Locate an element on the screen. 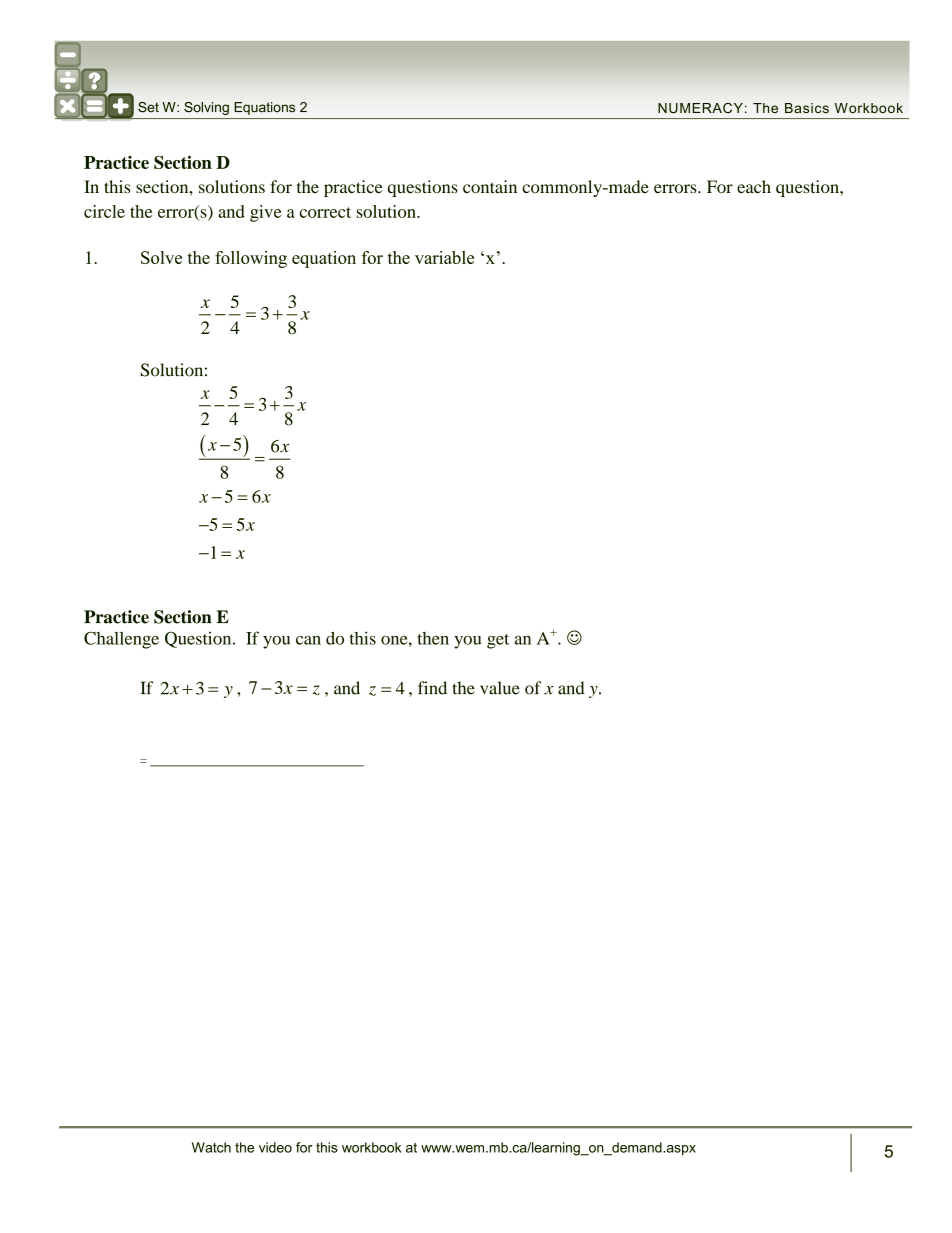 The image size is (952, 1233). value is located at coordinates (500, 688).
